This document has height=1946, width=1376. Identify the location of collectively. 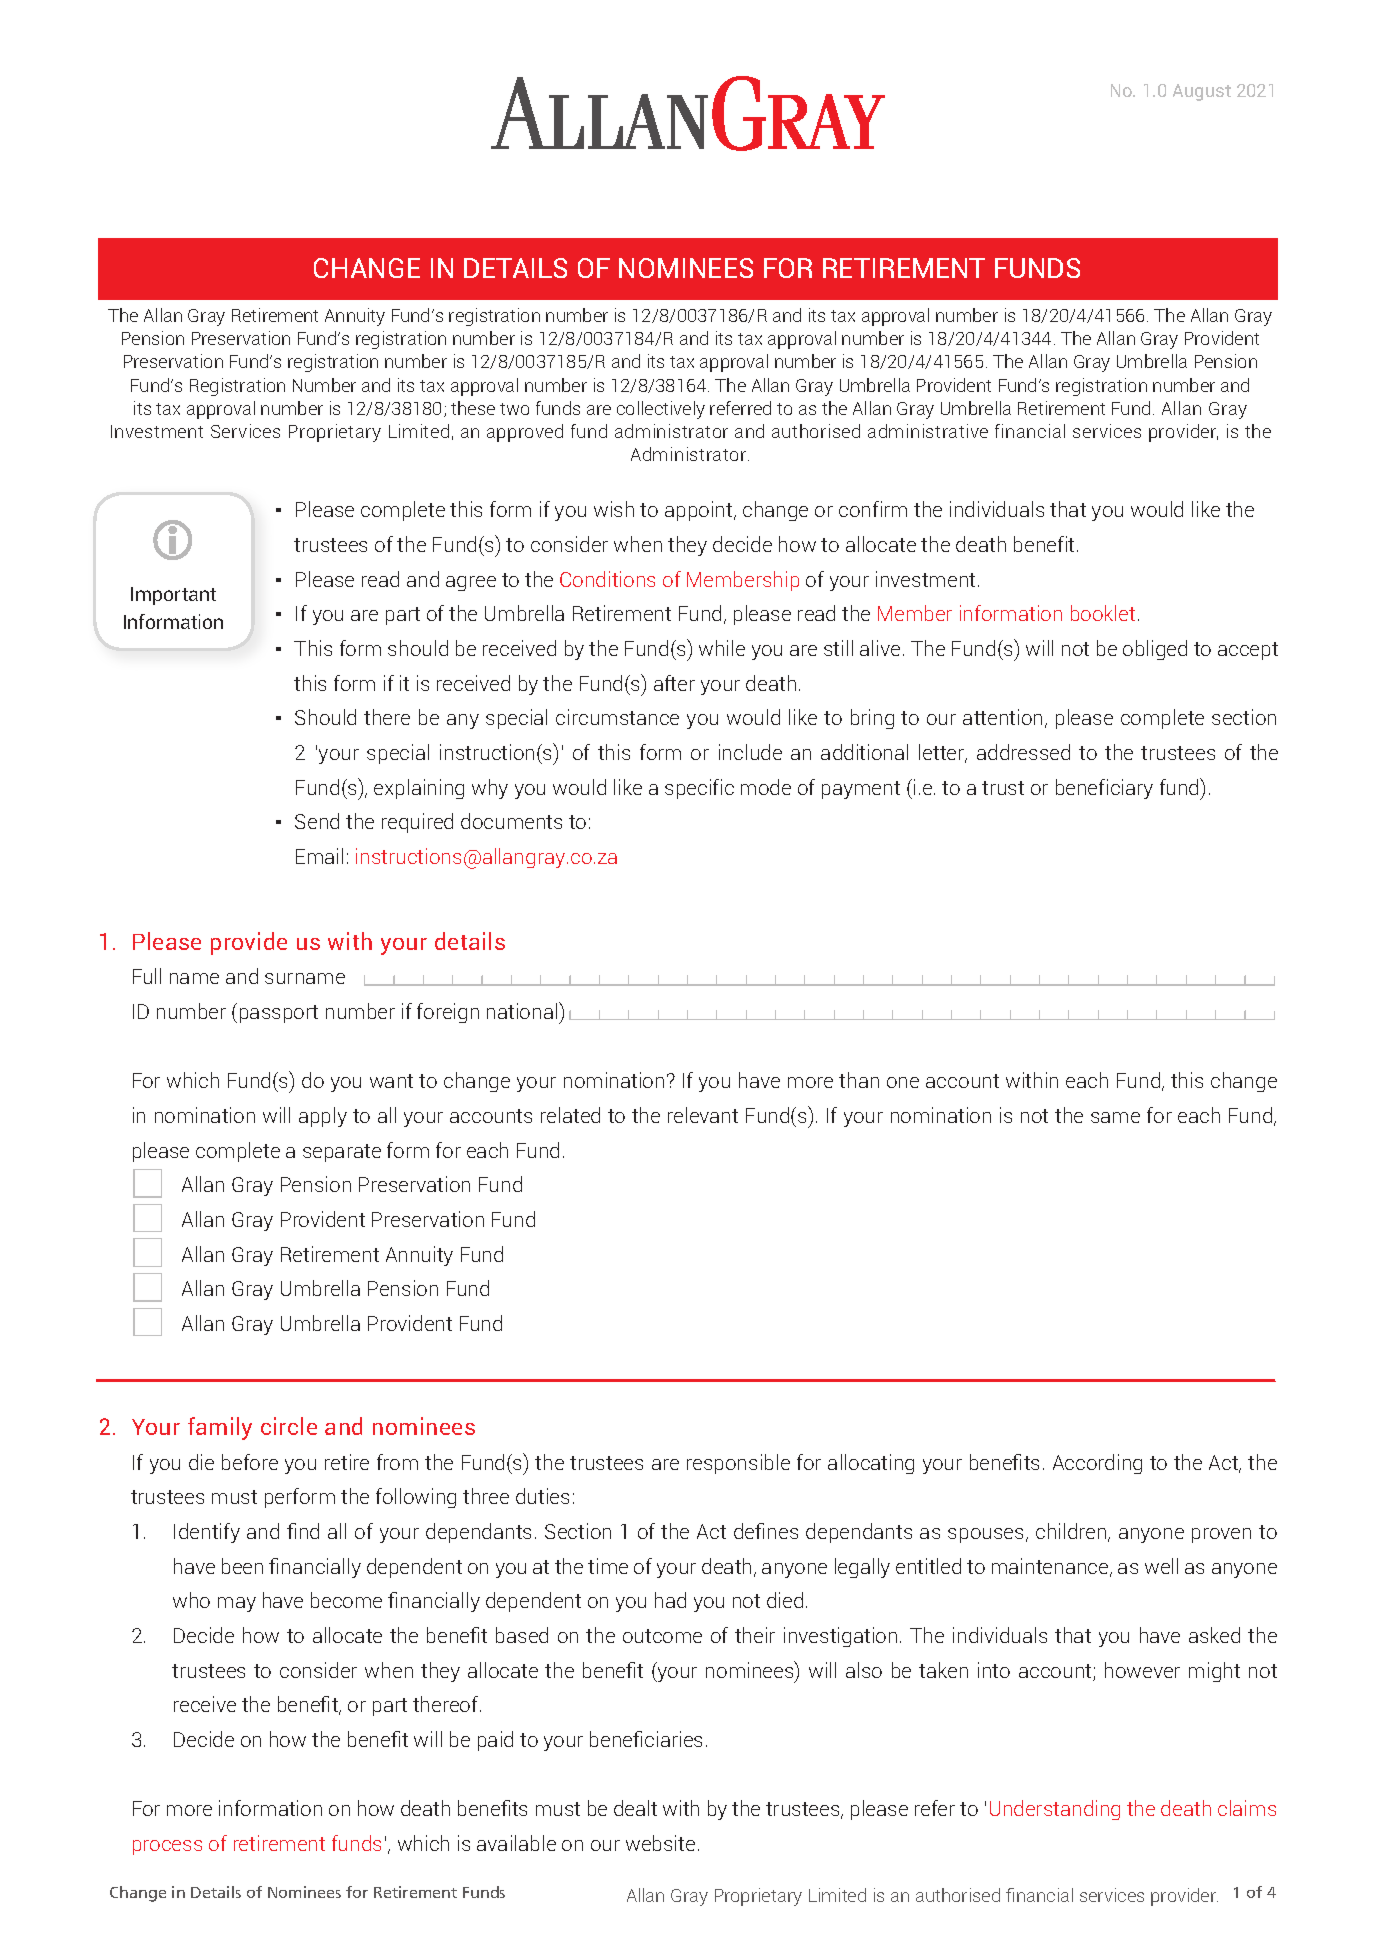
(661, 410).
